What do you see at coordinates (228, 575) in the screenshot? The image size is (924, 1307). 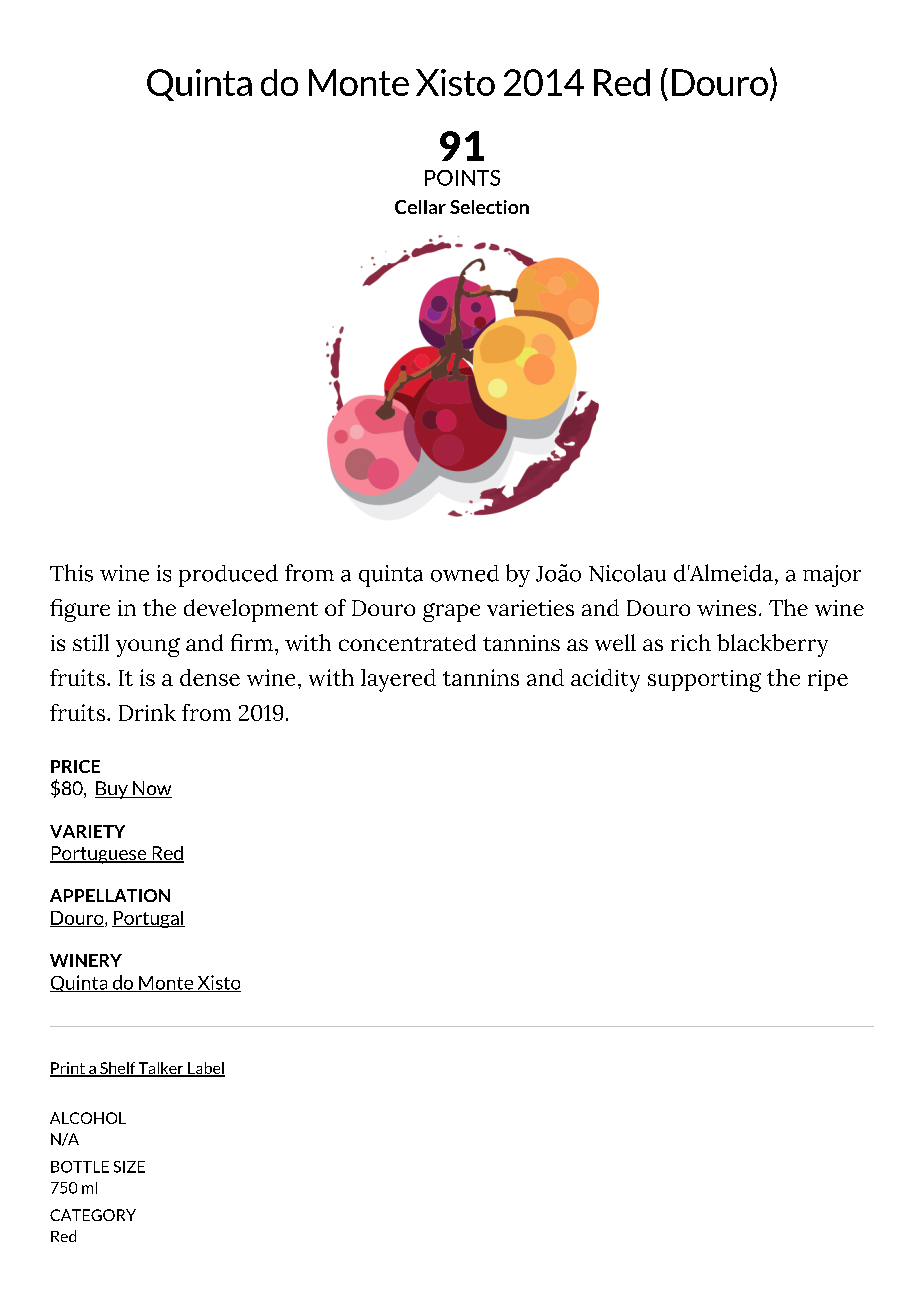 I see `produced` at bounding box center [228, 575].
